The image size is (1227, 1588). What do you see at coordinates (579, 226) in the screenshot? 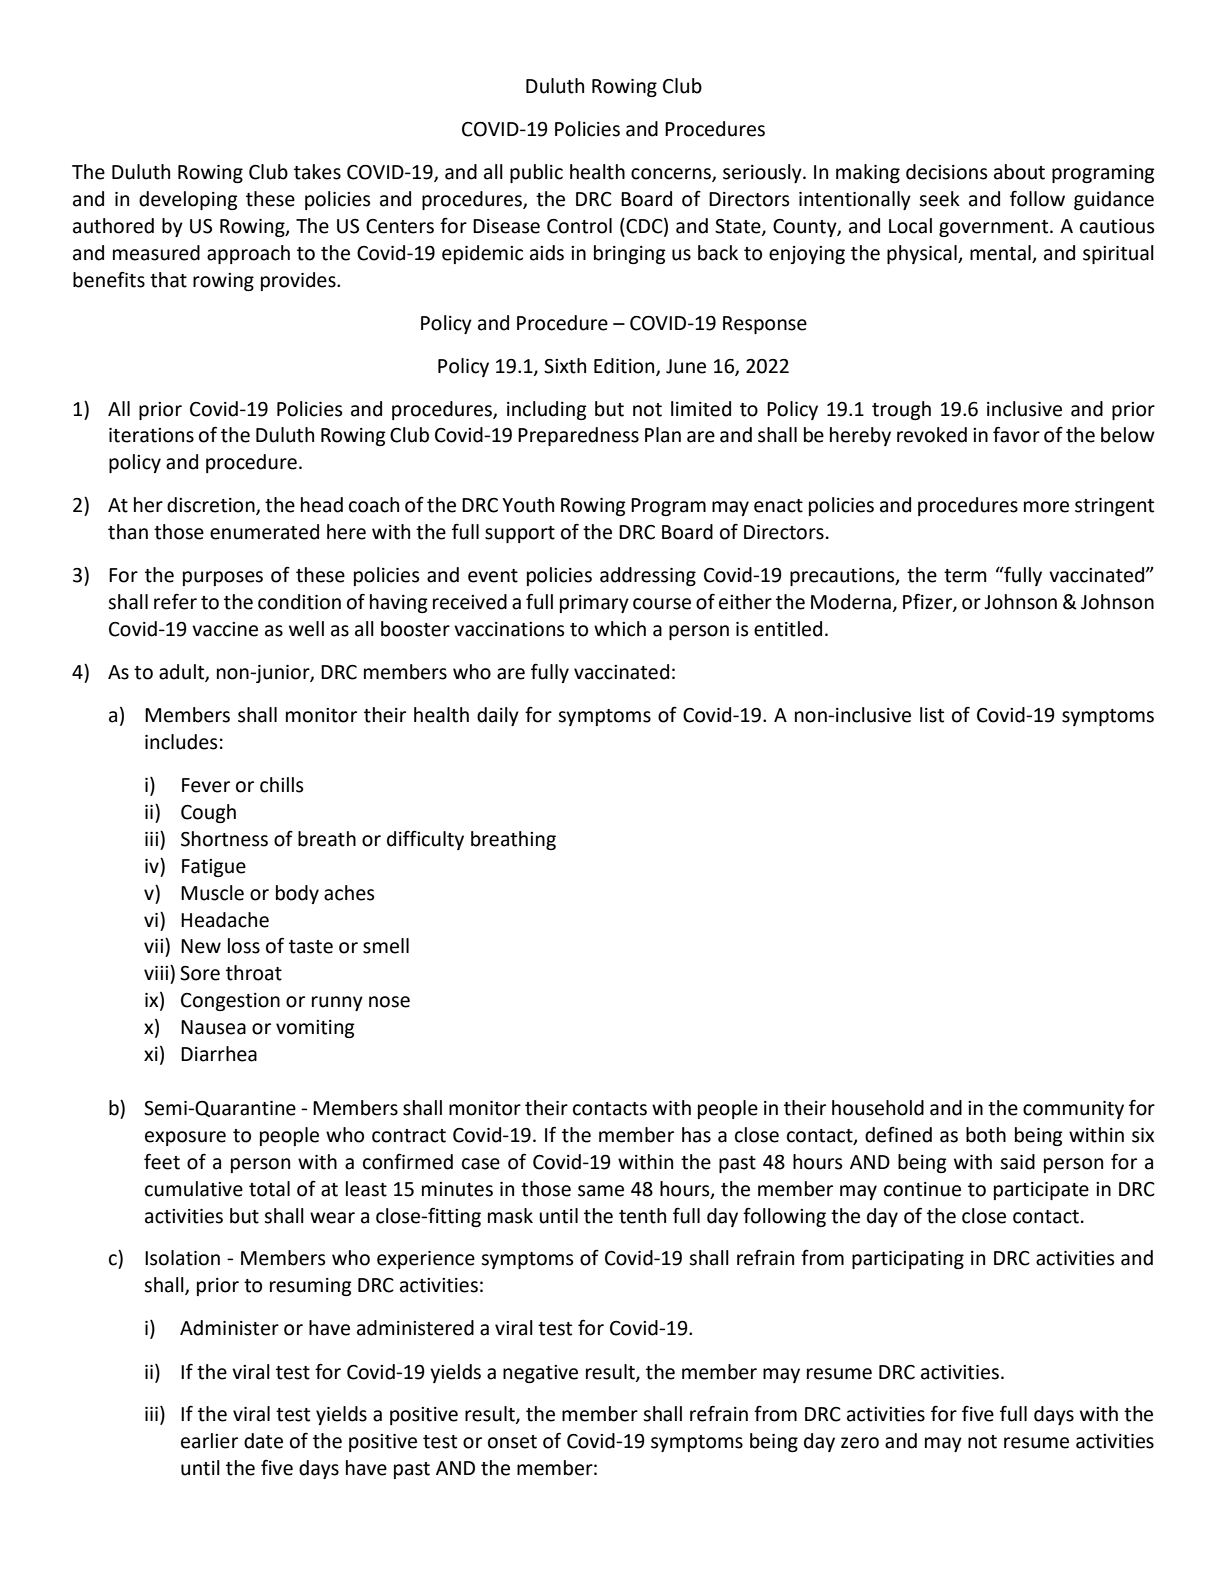
I see `Control` at bounding box center [579, 226].
